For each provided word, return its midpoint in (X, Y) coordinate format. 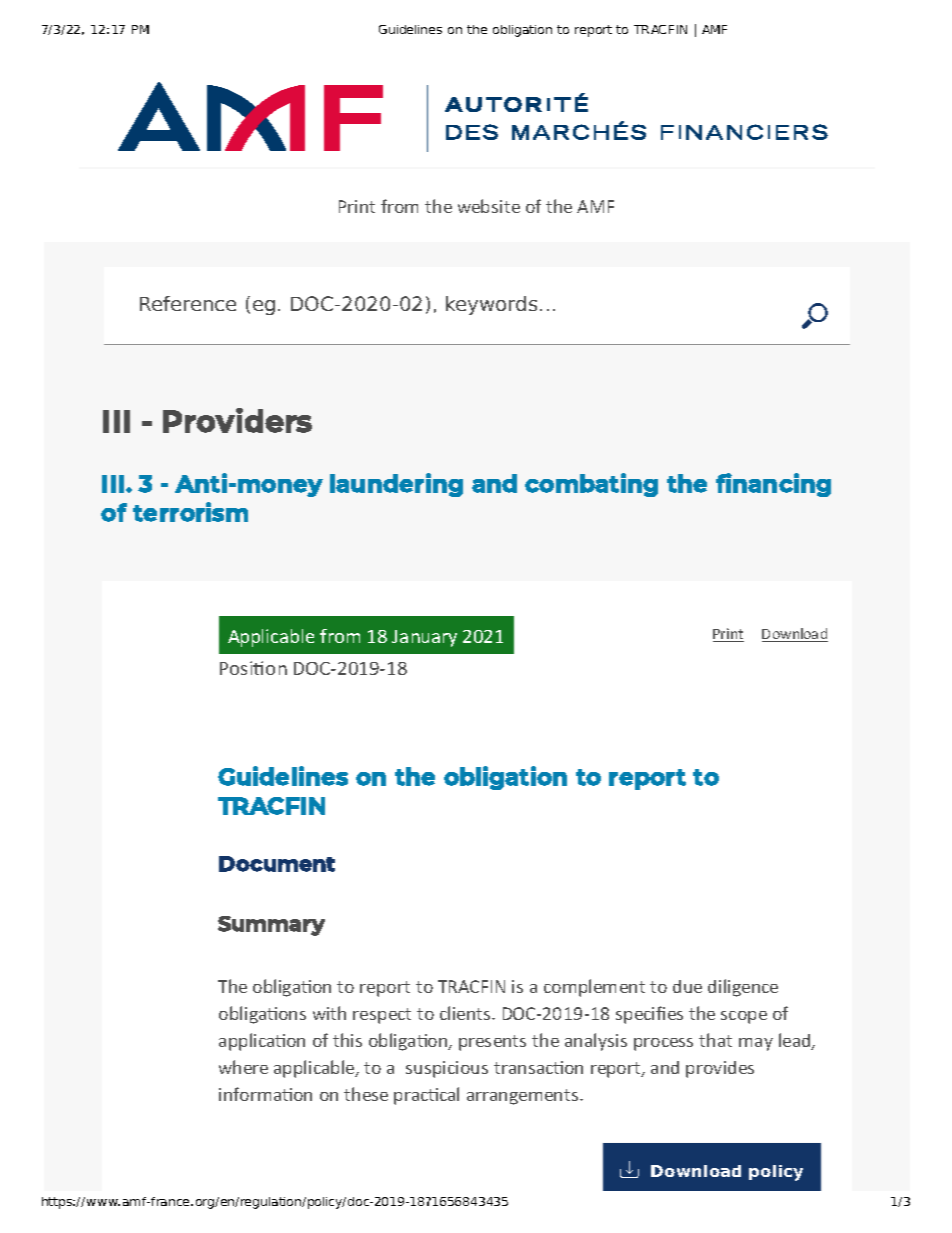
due (687, 986)
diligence (743, 988)
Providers (237, 420)
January (424, 638)
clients (466, 1013)
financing (773, 485)
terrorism (190, 512)
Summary (271, 926)
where (243, 1067)
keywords (491, 305)
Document (277, 864)
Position (253, 668)
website (489, 206)
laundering (396, 485)
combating (591, 485)
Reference (188, 303)
